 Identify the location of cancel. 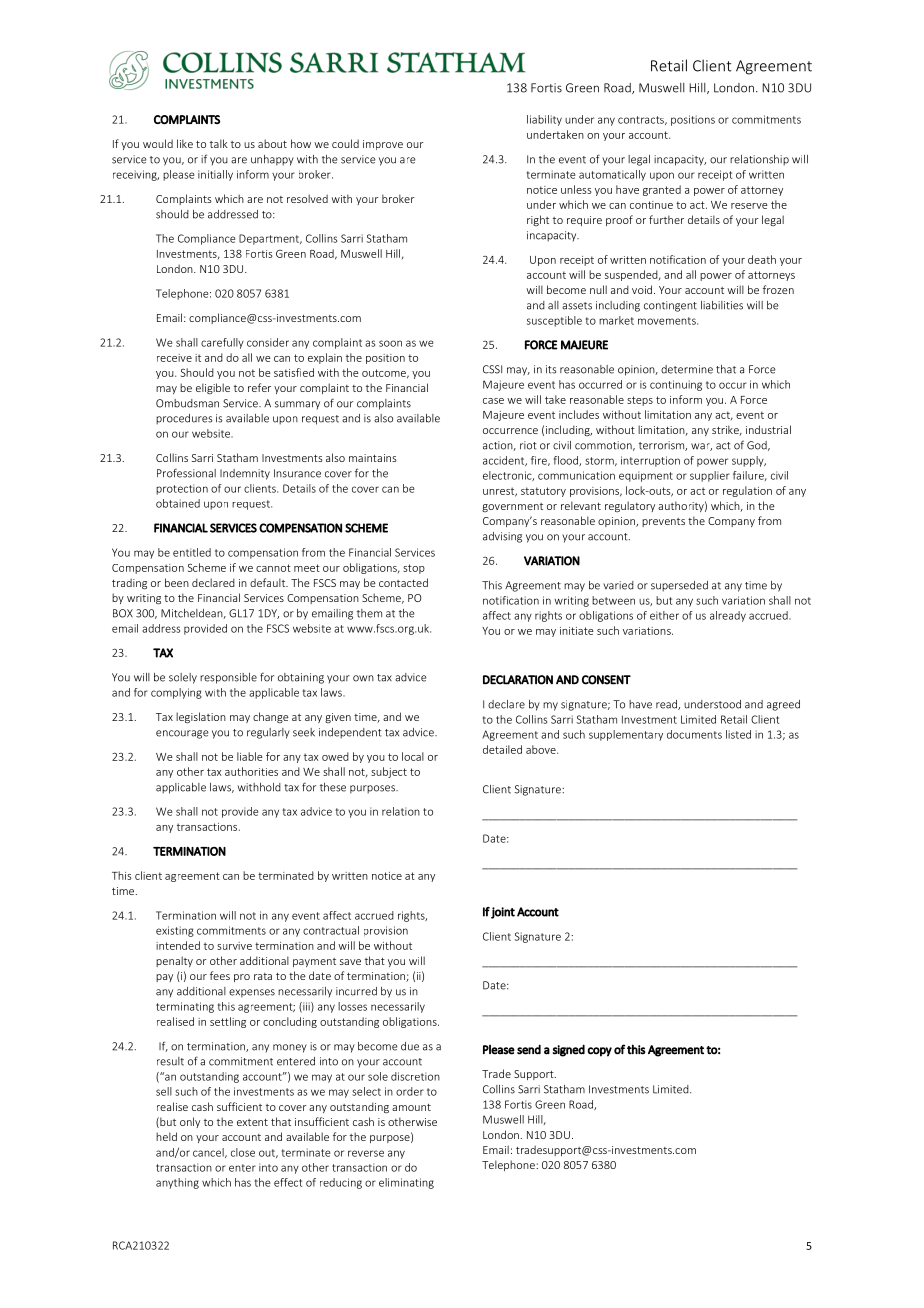
(209, 1153).
